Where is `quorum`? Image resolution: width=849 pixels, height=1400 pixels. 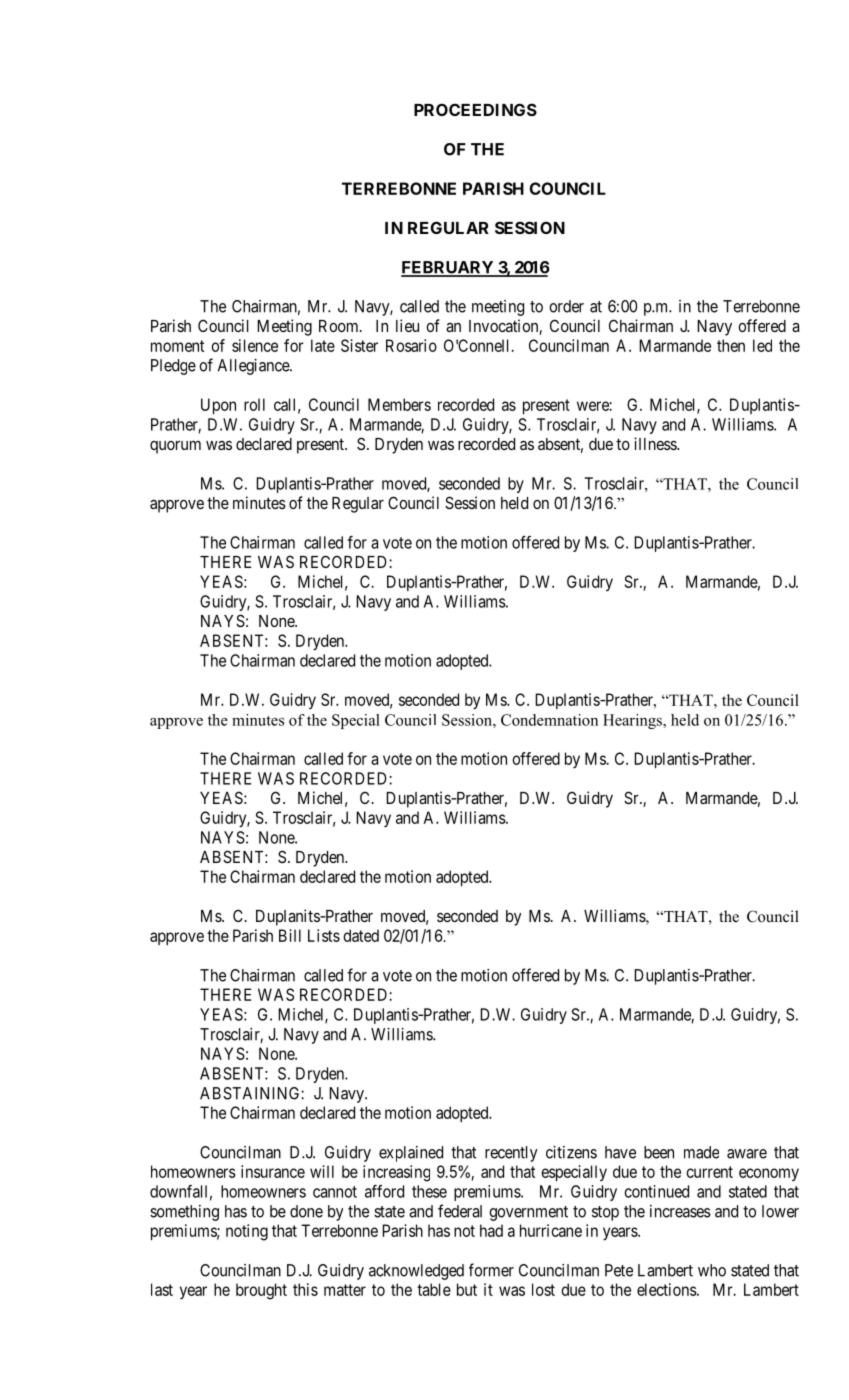 quorum is located at coordinates (175, 447).
